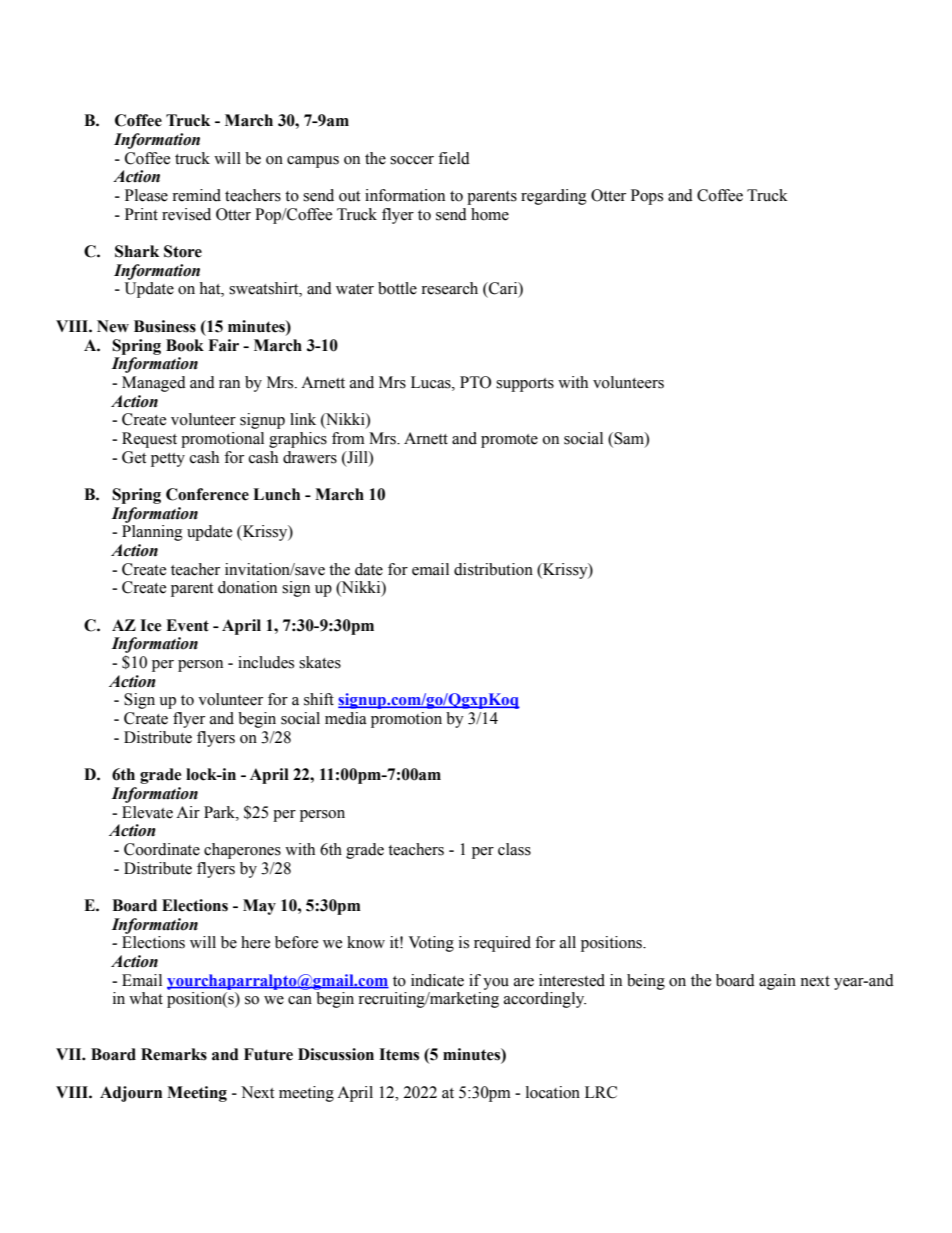 This screenshot has height=1233, width=952. What do you see at coordinates (454, 158) in the screenshot?
I see `field` at bounding box center [454, 158].
